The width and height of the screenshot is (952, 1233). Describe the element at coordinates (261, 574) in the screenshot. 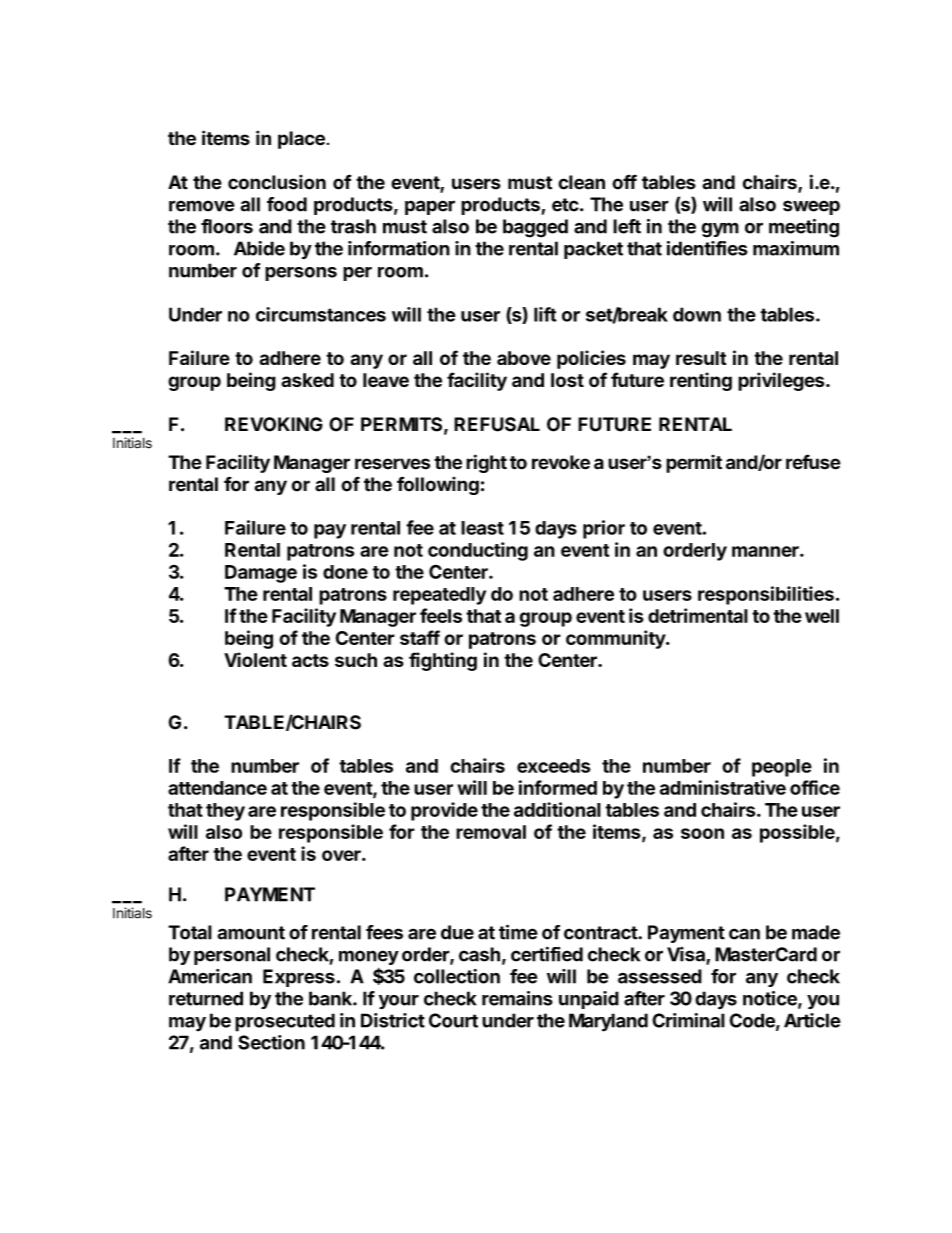

I see `Damage` at that location.
